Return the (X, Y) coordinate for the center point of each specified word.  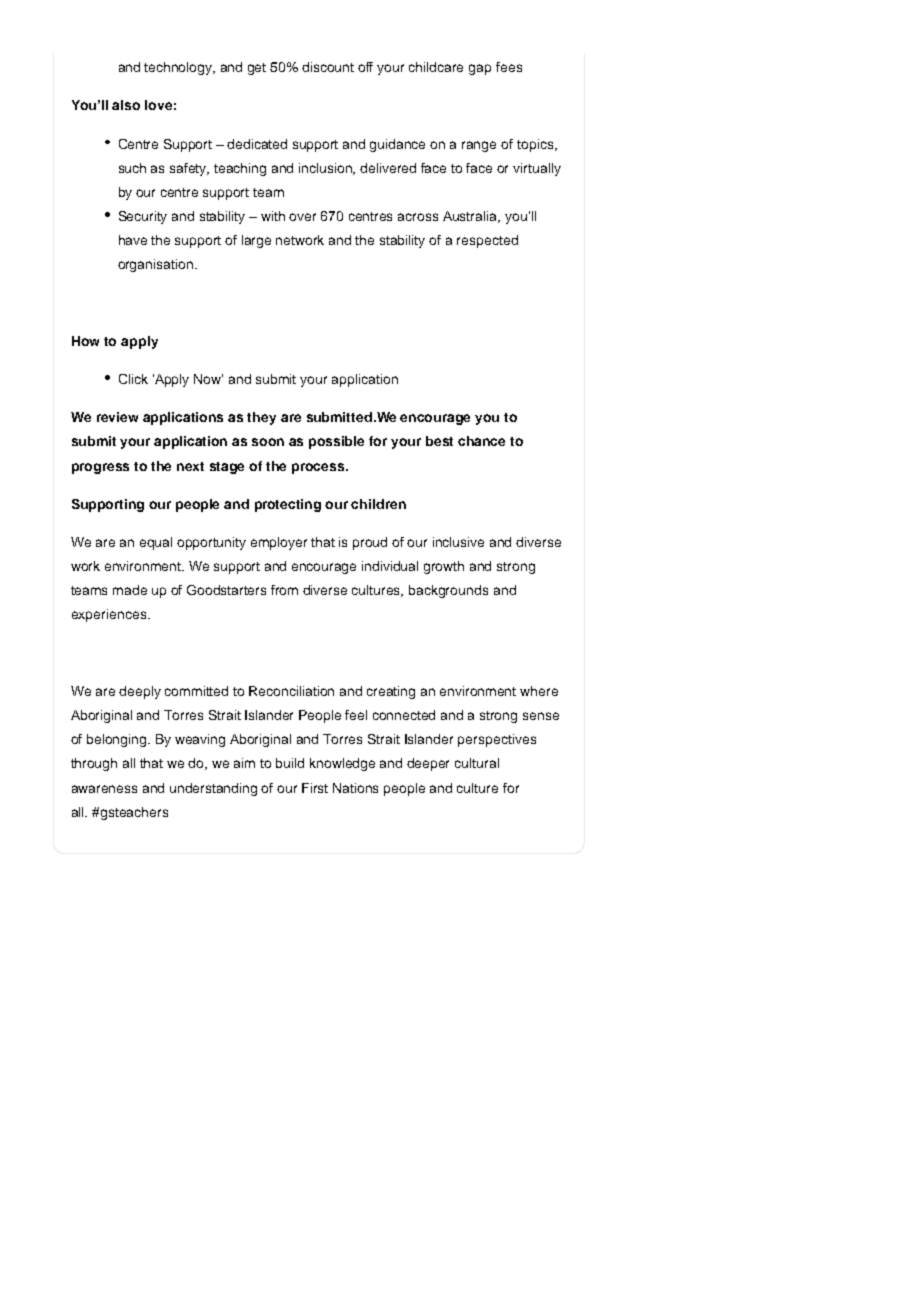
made (130, 590)
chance (481, 441)
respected (487, 241)
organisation (157, 265)
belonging (118, 740)
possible (336, 442)
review (117, 417)
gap (480, 69)
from (284, 590)
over (302, 217)
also (126, 105)
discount (328, 67)
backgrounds (448, 591)
